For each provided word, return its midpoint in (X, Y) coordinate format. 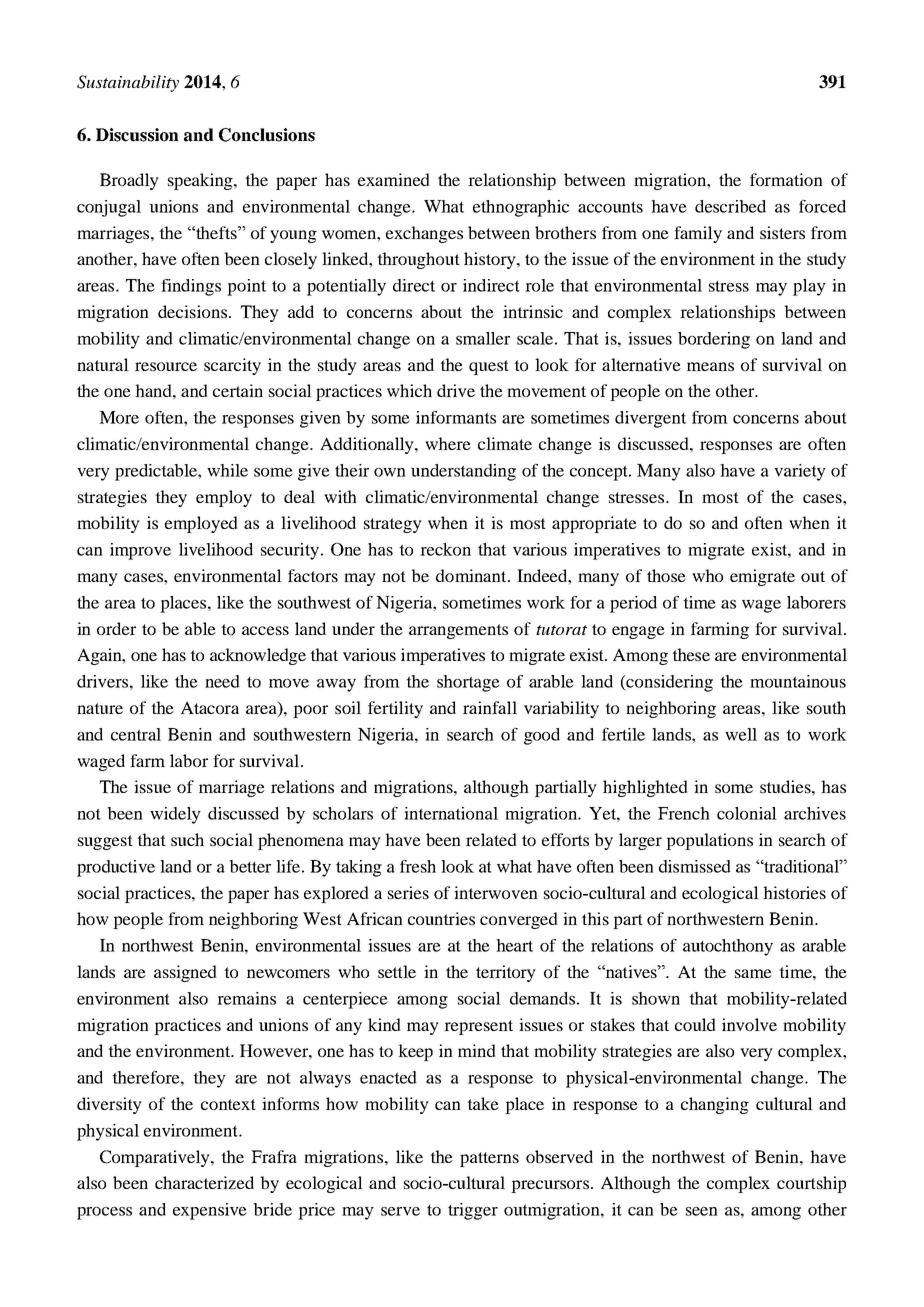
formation (786, 179)
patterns (489, 1159)
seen (702, 1211)
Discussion (137, 135)
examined (394, 179)
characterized (204, 1182)
